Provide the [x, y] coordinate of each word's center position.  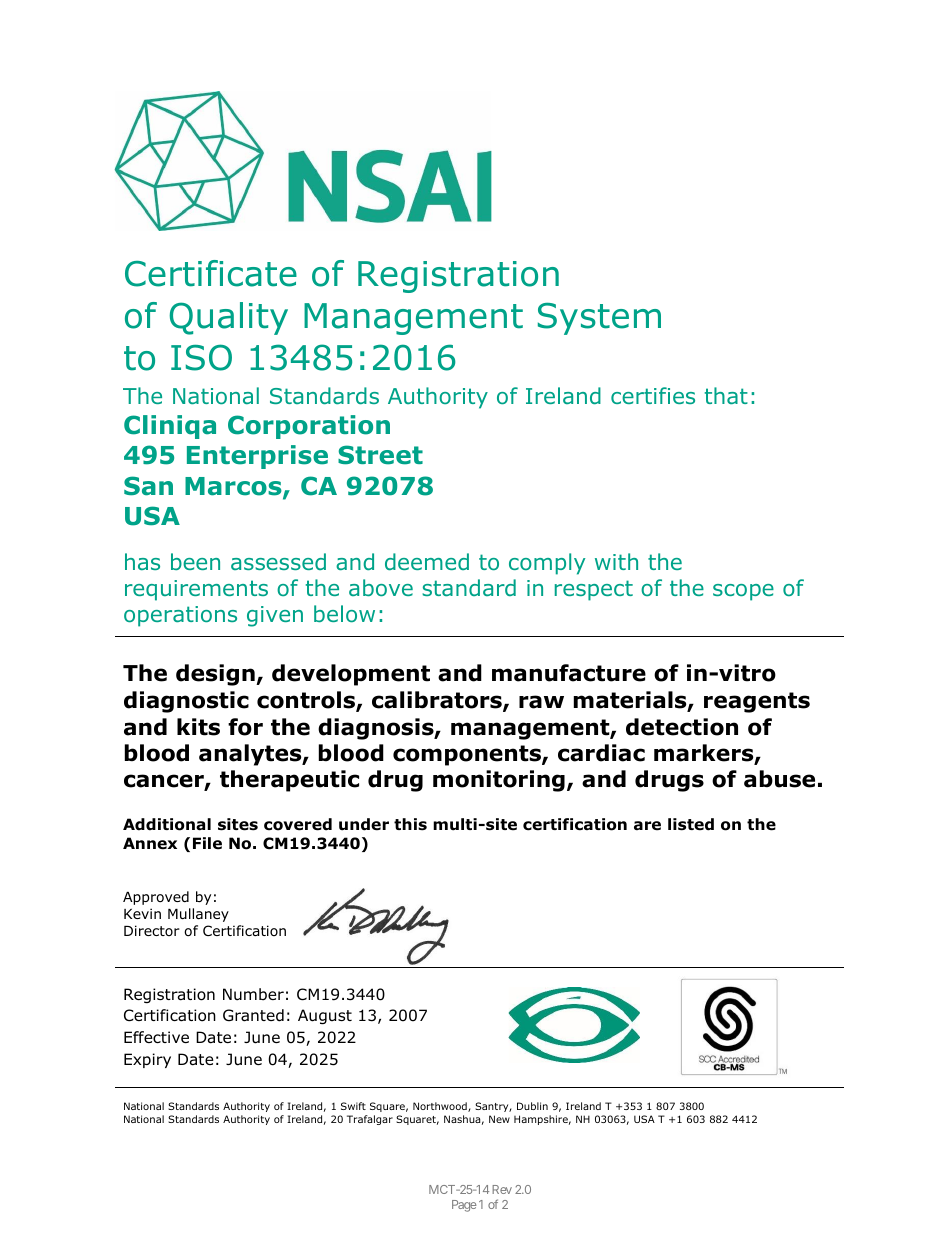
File [207, 843]
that [726, 395]
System [599, 319]
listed [691, 824]
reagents [757, 702]
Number [253, 994]
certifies [653, 395]
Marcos [234, 487]
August [325, 1016]
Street [380, 455]
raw [541, 702]
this [410, 824]
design [216, 675]
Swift [353, 1106]
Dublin [532, 1106]
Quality [228, 318]
